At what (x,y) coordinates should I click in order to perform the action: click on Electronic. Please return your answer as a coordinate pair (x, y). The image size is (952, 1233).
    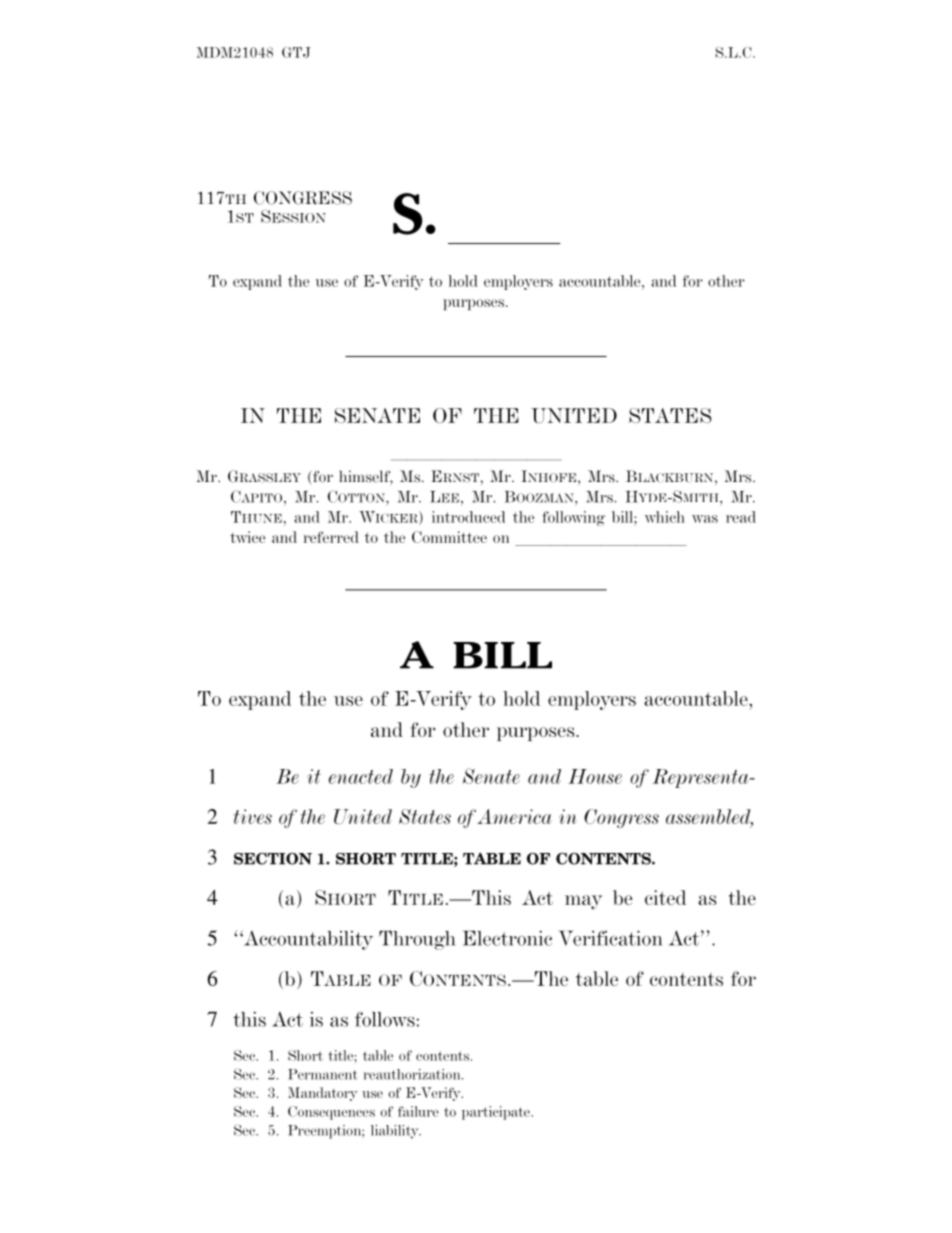
    Looking at the image, I should click on (507, 938).
